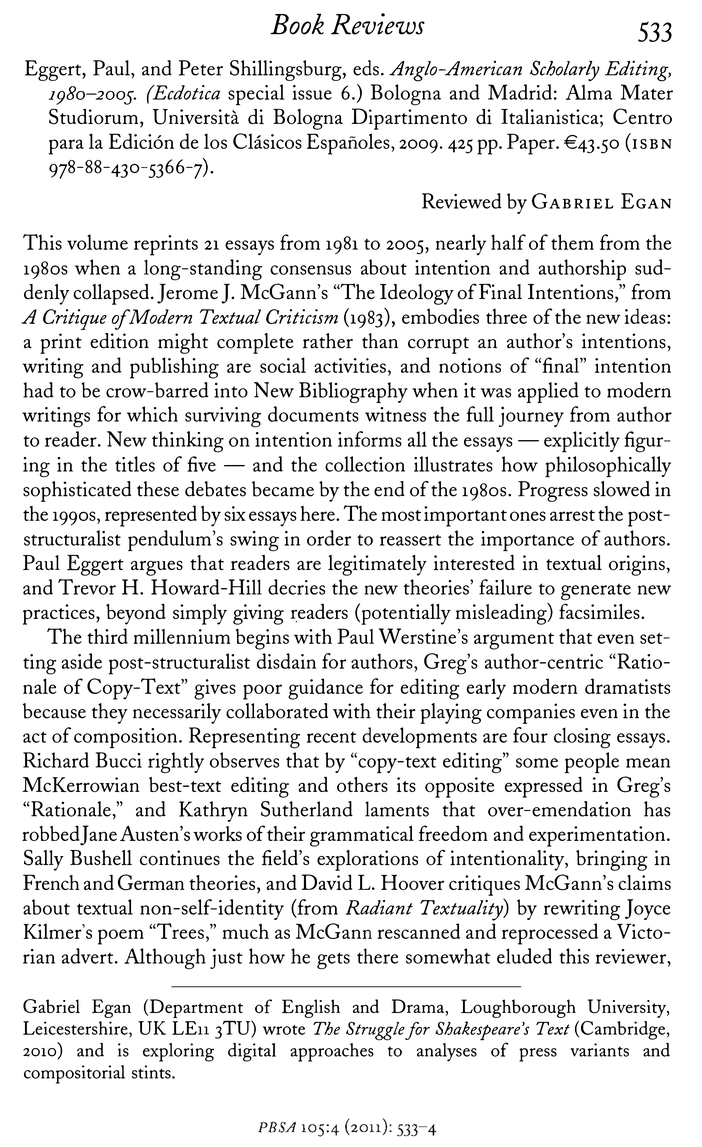 The width and height of the page is (702, 1147). What do you see at coordinates (310, 270) in the page?
I see `consensus` at bounding box center [310, 270].
